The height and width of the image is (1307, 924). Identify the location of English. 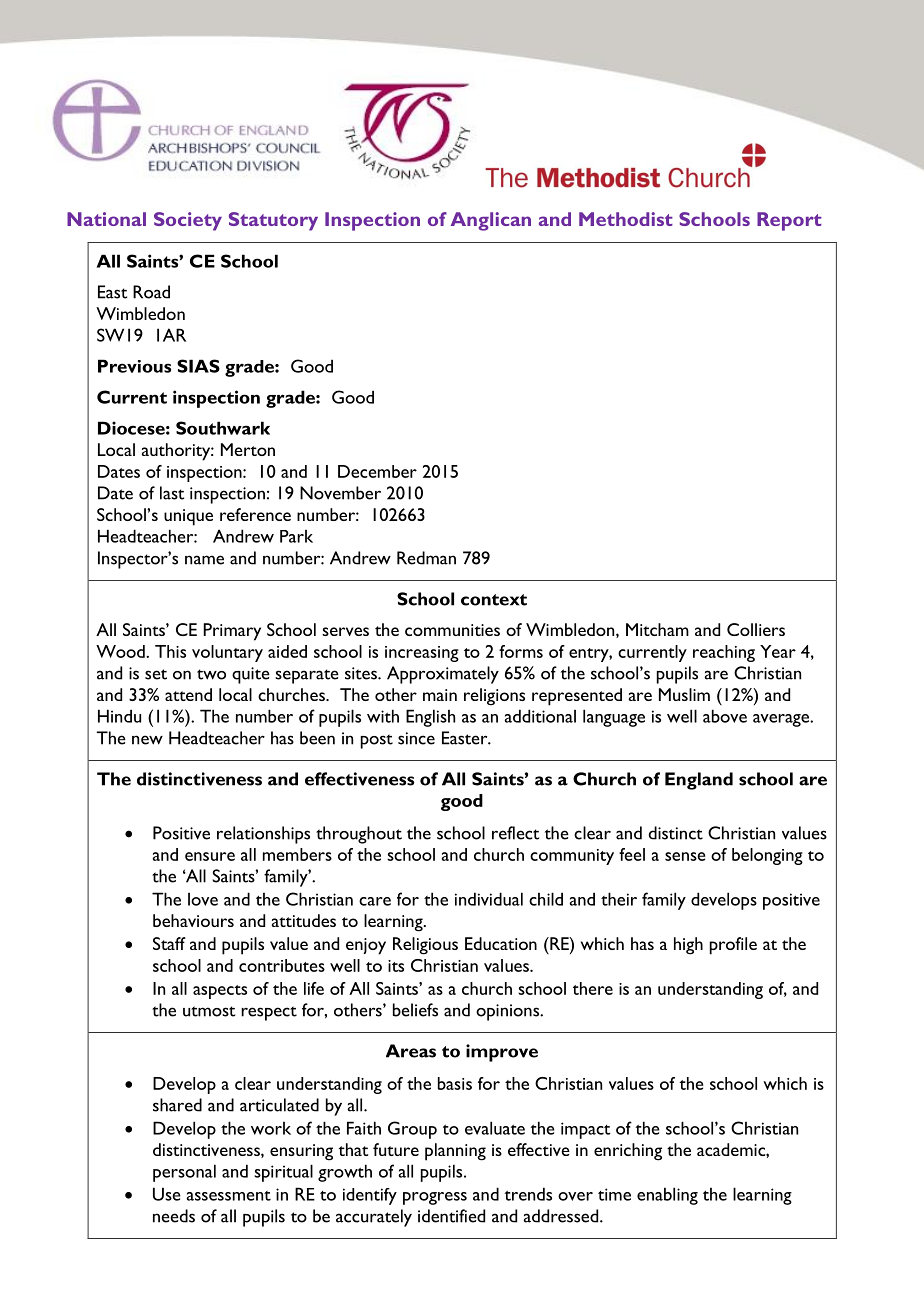
(430, 718).
